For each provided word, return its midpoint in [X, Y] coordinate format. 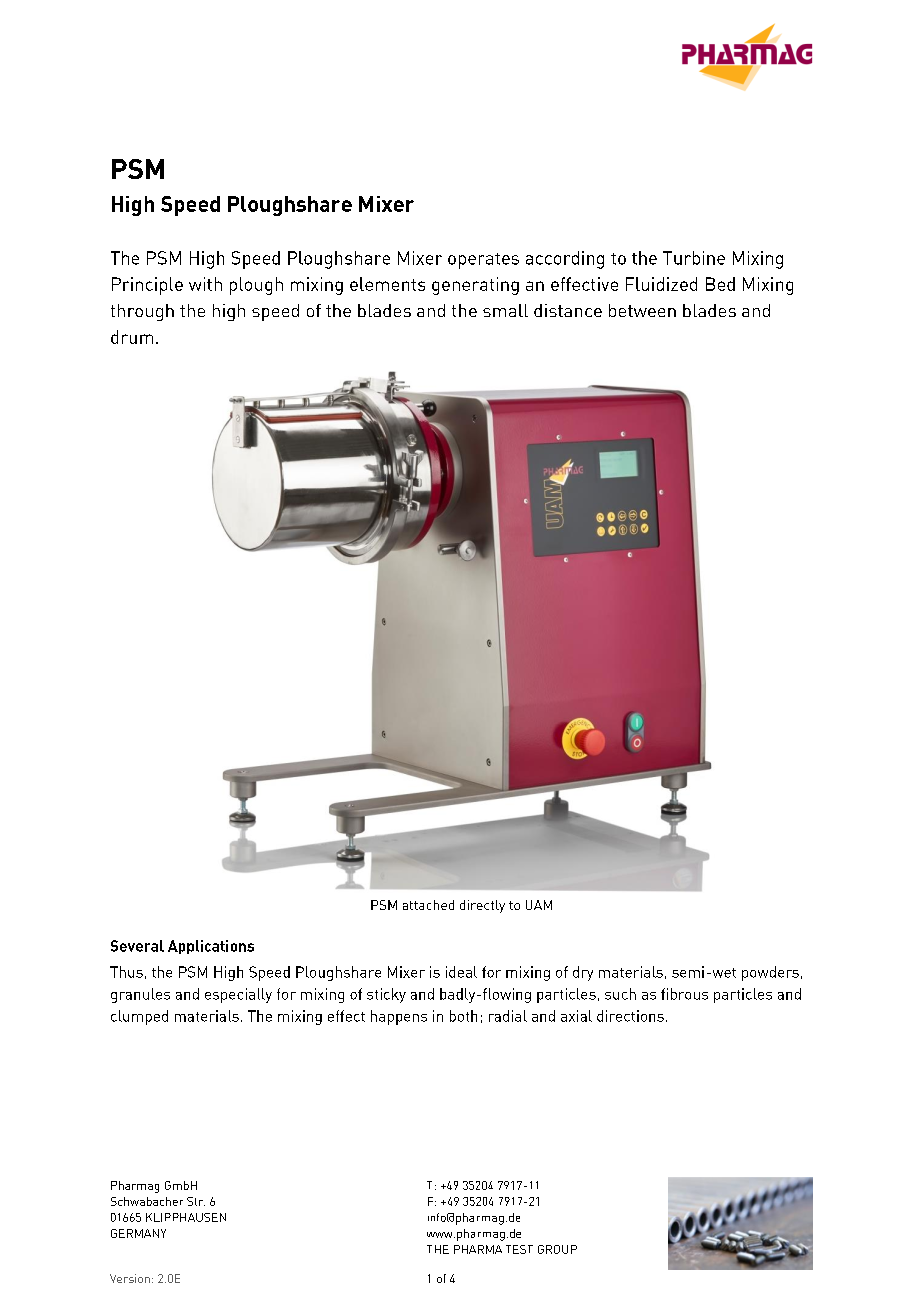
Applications [211, 947]
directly [482, 906]
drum [132, 337]
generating [475, 286]
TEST [519, 1249]
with [205, 284]
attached [428, 905]
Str [196, 1201]
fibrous [684, 994]
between [642, 310]
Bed [720, 284]
